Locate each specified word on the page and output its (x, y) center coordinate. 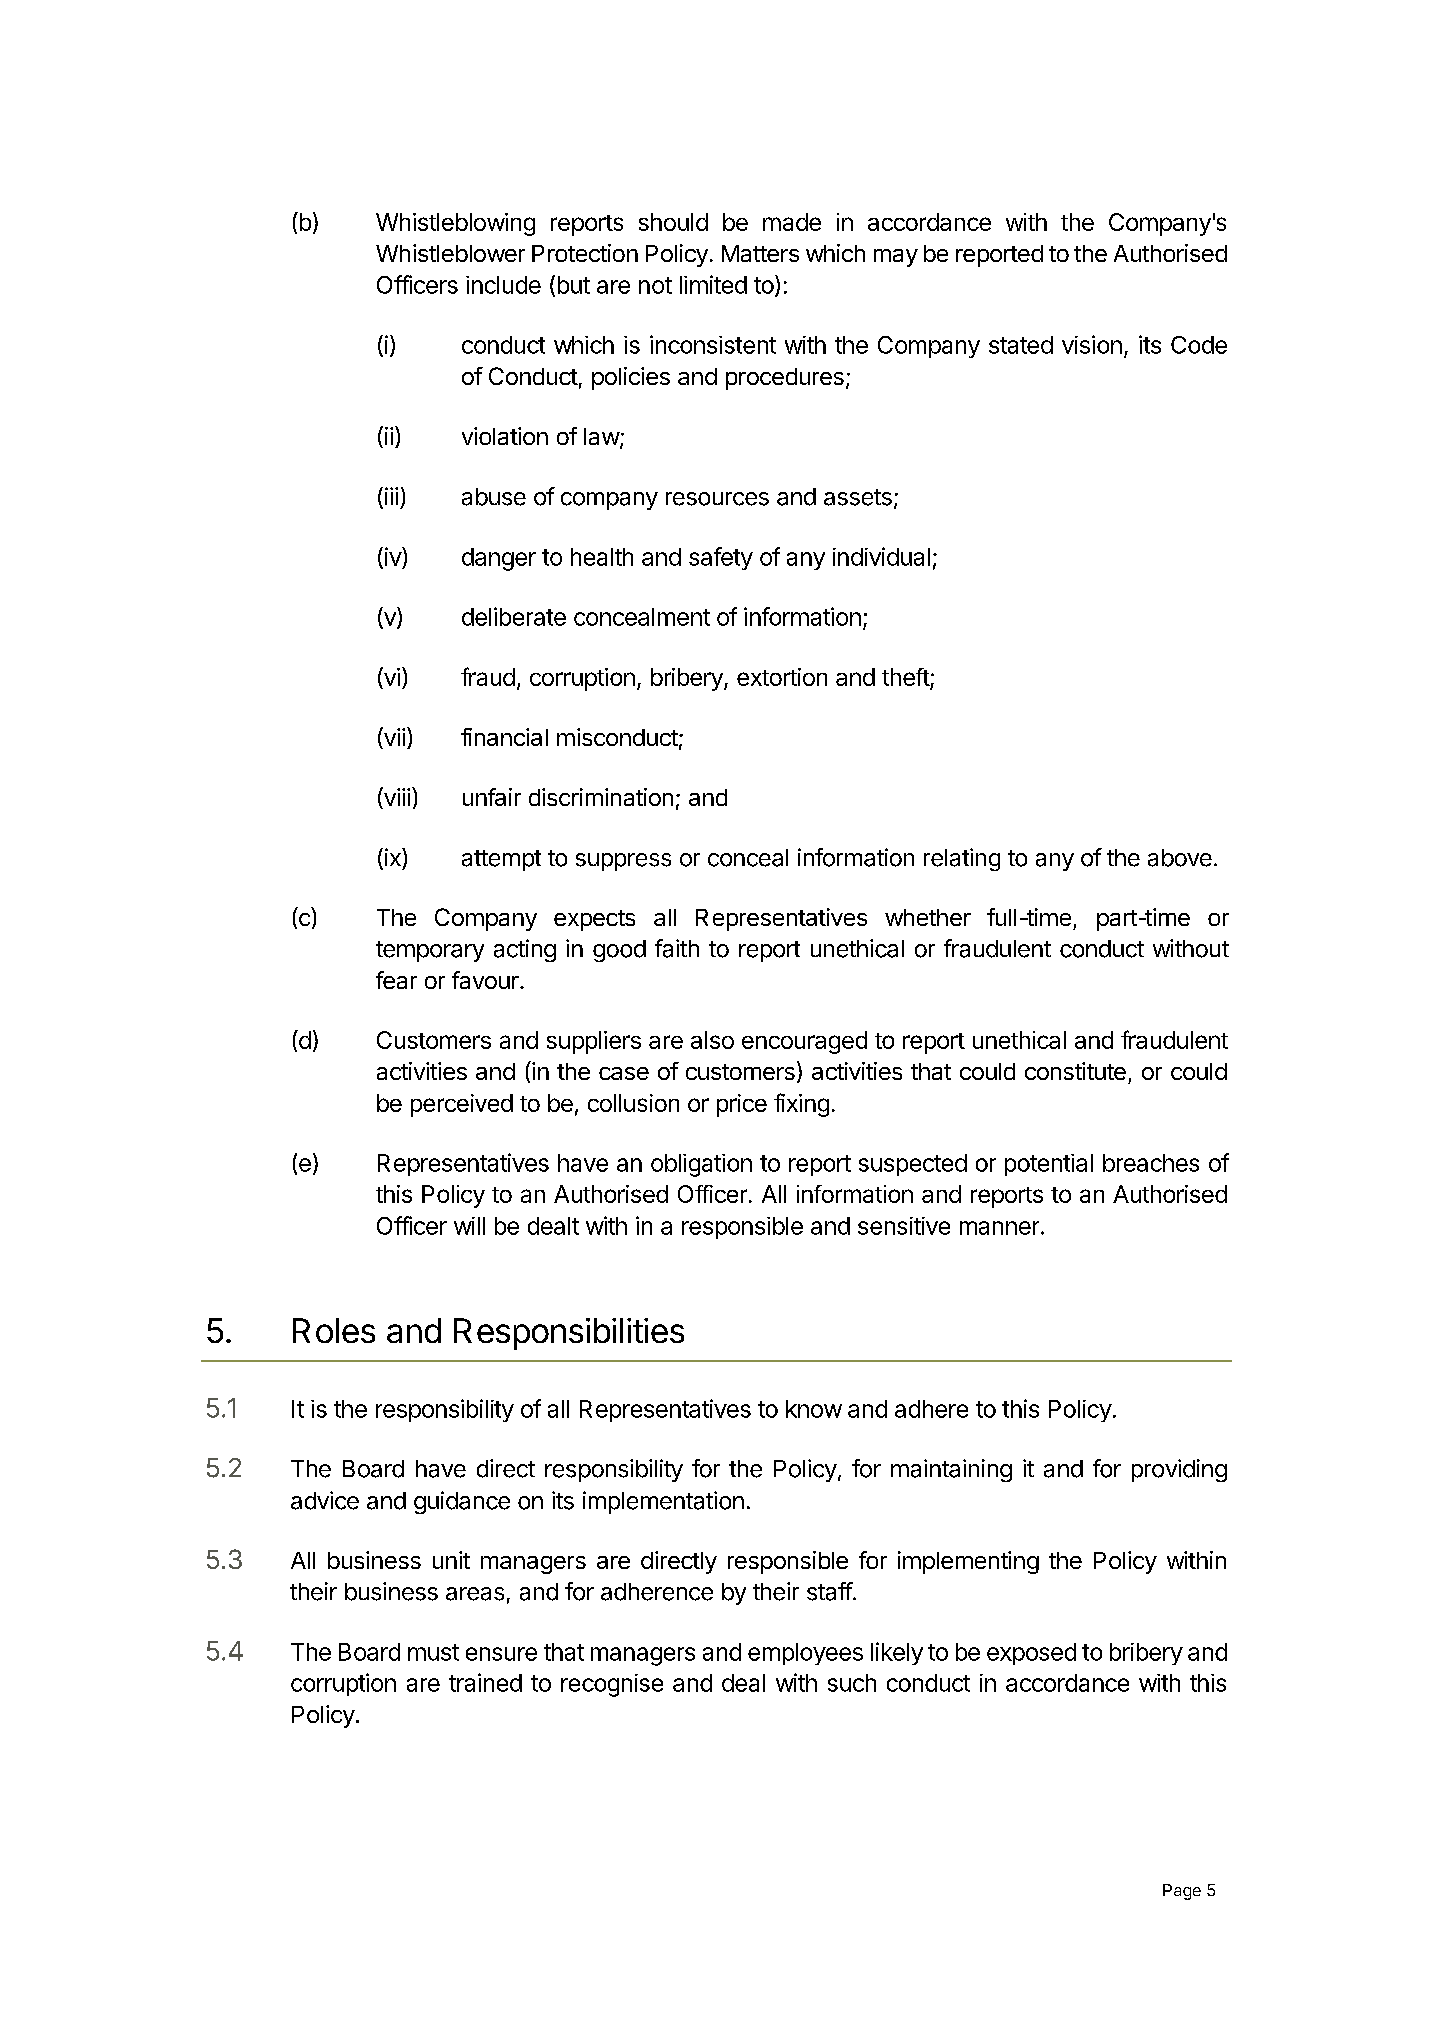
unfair (492, 797)
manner (999, 1228)
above (1180, 858)
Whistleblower (450, 253)
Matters (760, 253)
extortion (782, 677)
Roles (334, 1330)
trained (485, 1682)
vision (1092, 344)
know (814, 1409)
